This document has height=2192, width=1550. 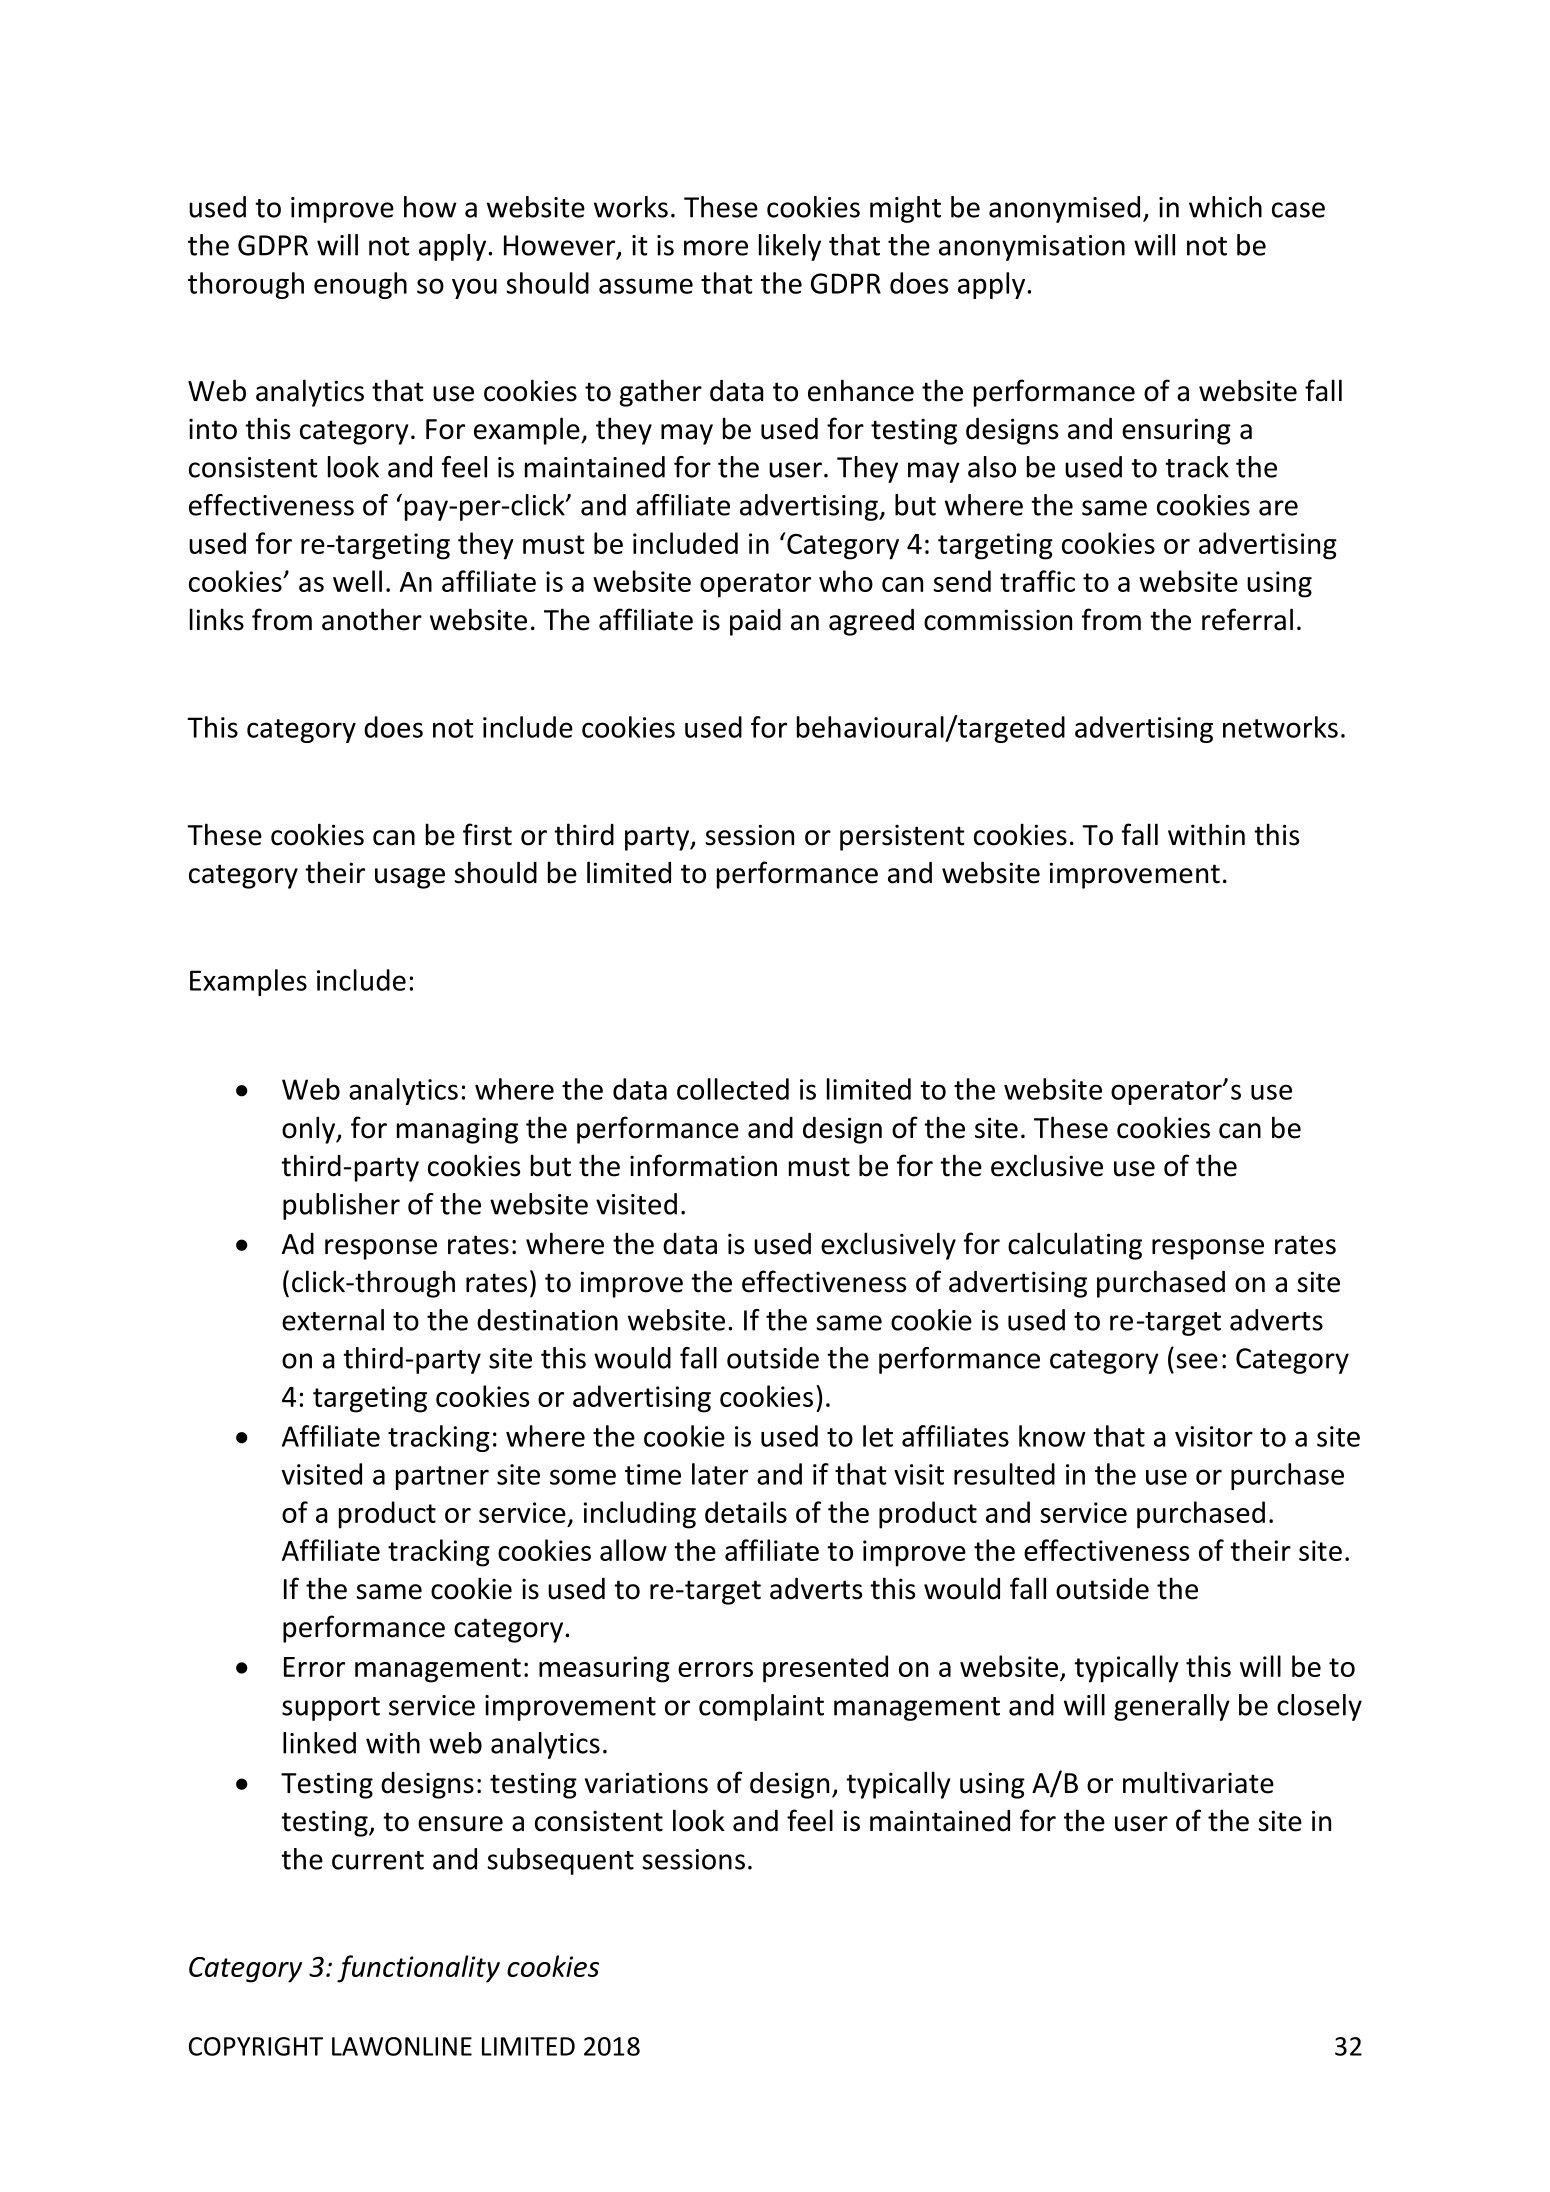 I want to click on functionality, so click(x=418, y=1969).
